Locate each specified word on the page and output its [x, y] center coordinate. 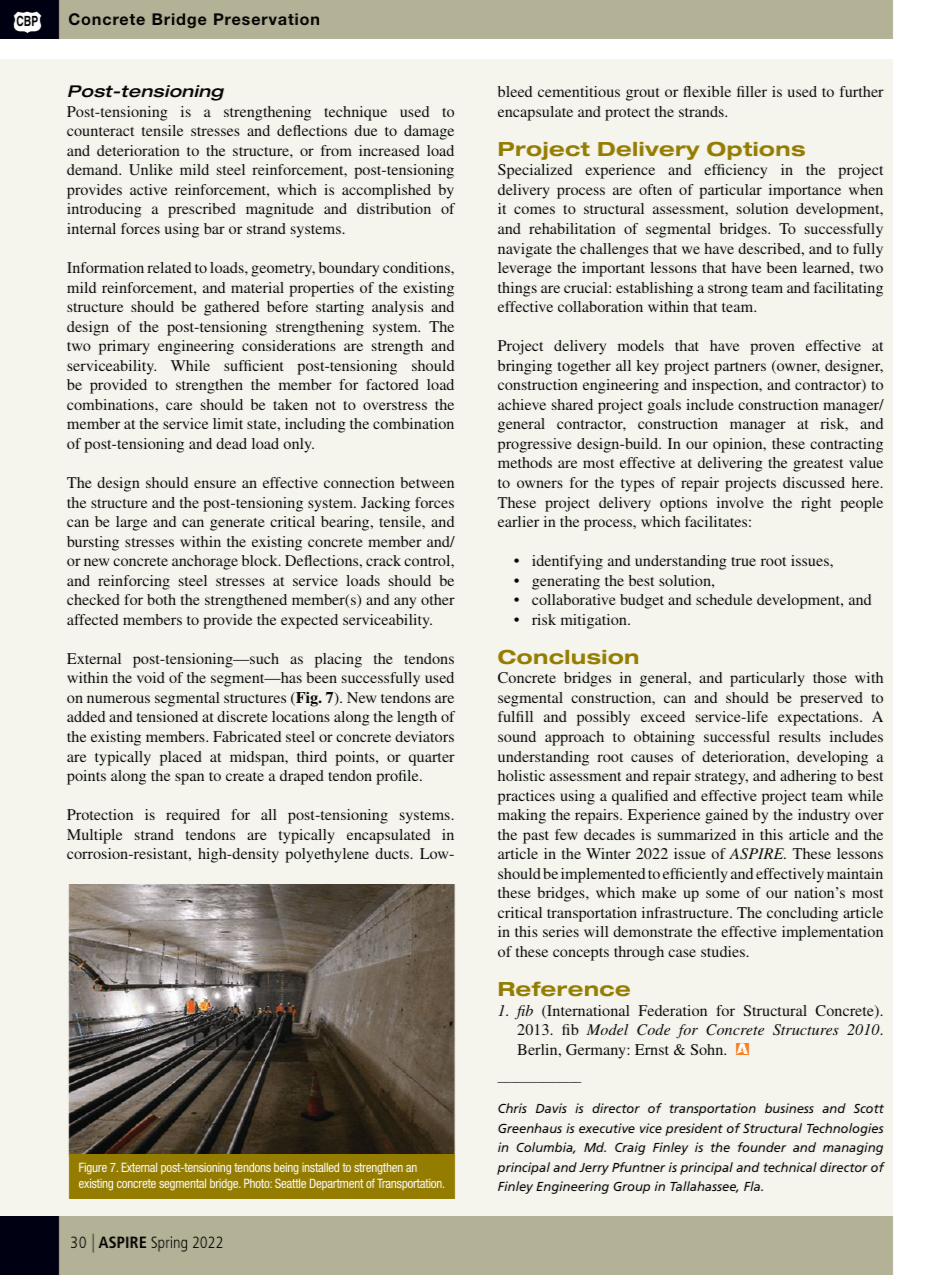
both [161, 599]
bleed [515, 91]
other [438, 599]
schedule [724, 599]
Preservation [266, 19]
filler [752, 91]
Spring [169, 1244]
